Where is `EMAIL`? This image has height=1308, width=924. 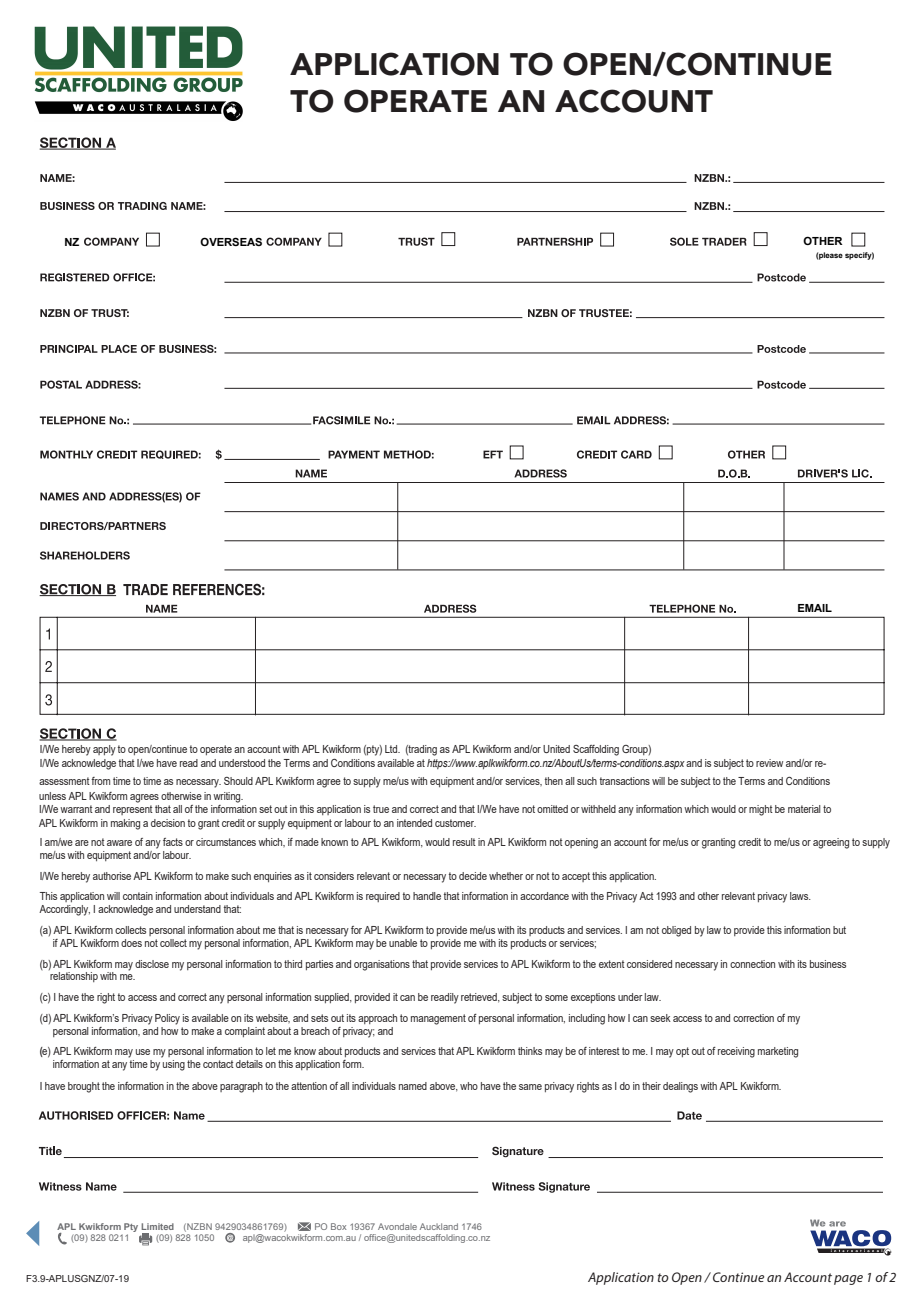 EMAIL is located at coordinates (815, 608).
